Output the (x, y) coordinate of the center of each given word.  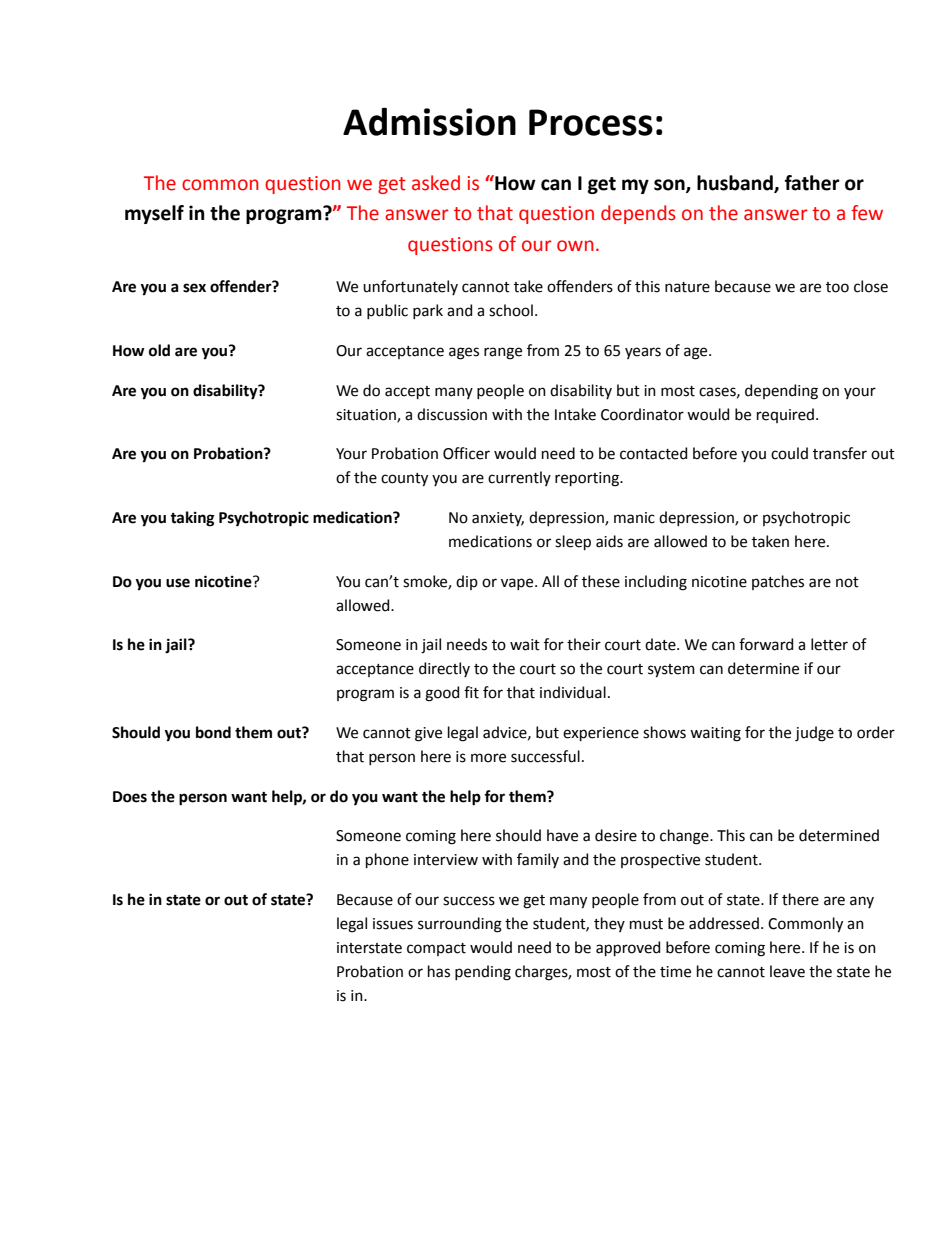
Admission (429, 121)
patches (778, 582)
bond (213, 732)
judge (814, 734)
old (159, 350)
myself (154, 214)
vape (518, 584)
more (488, 758)
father (812, 183)
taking (192, 519)
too (837, 287)
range (503, 353)
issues (393, 924)
